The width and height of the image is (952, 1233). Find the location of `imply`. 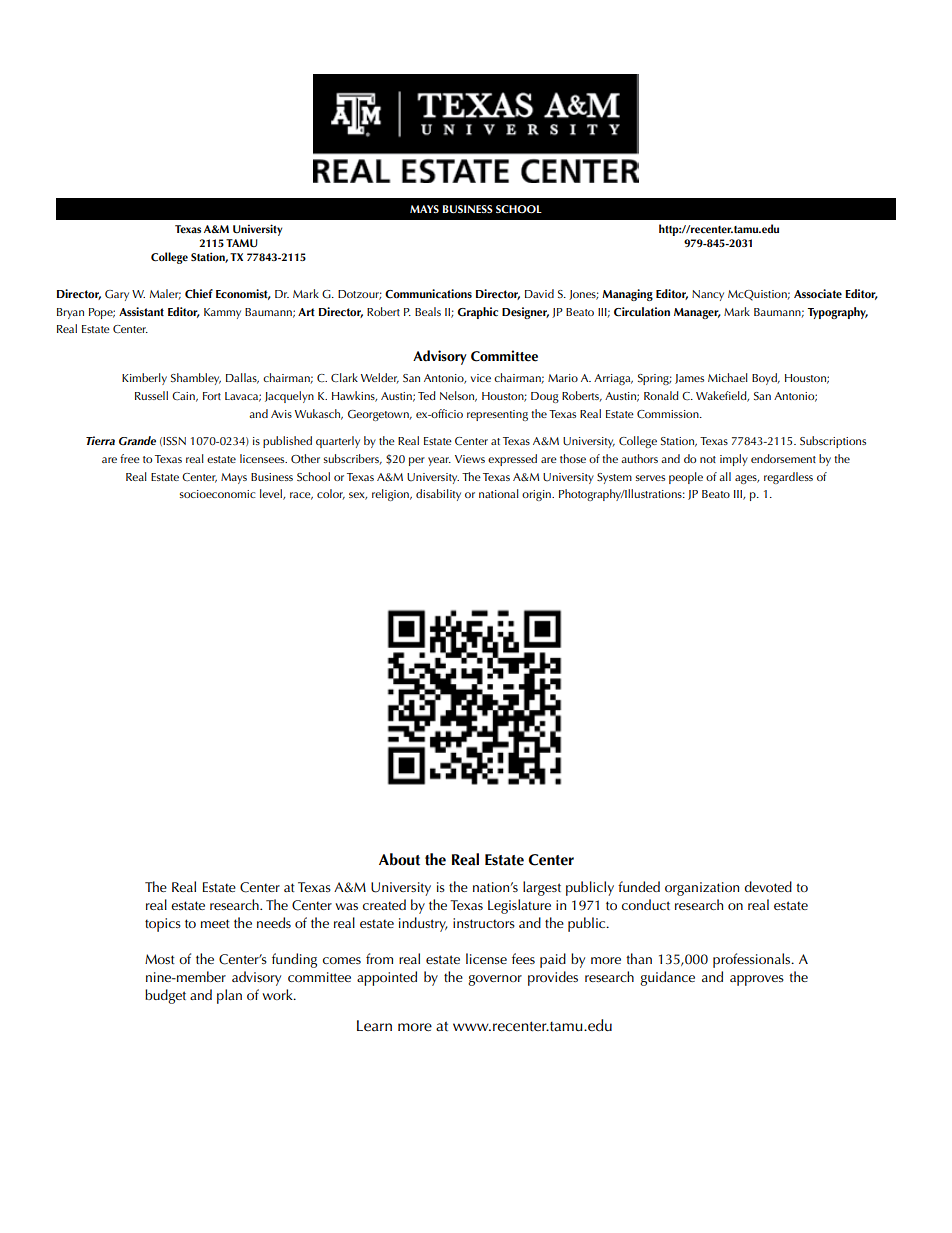

imply is located at coordinates (734, 460).
